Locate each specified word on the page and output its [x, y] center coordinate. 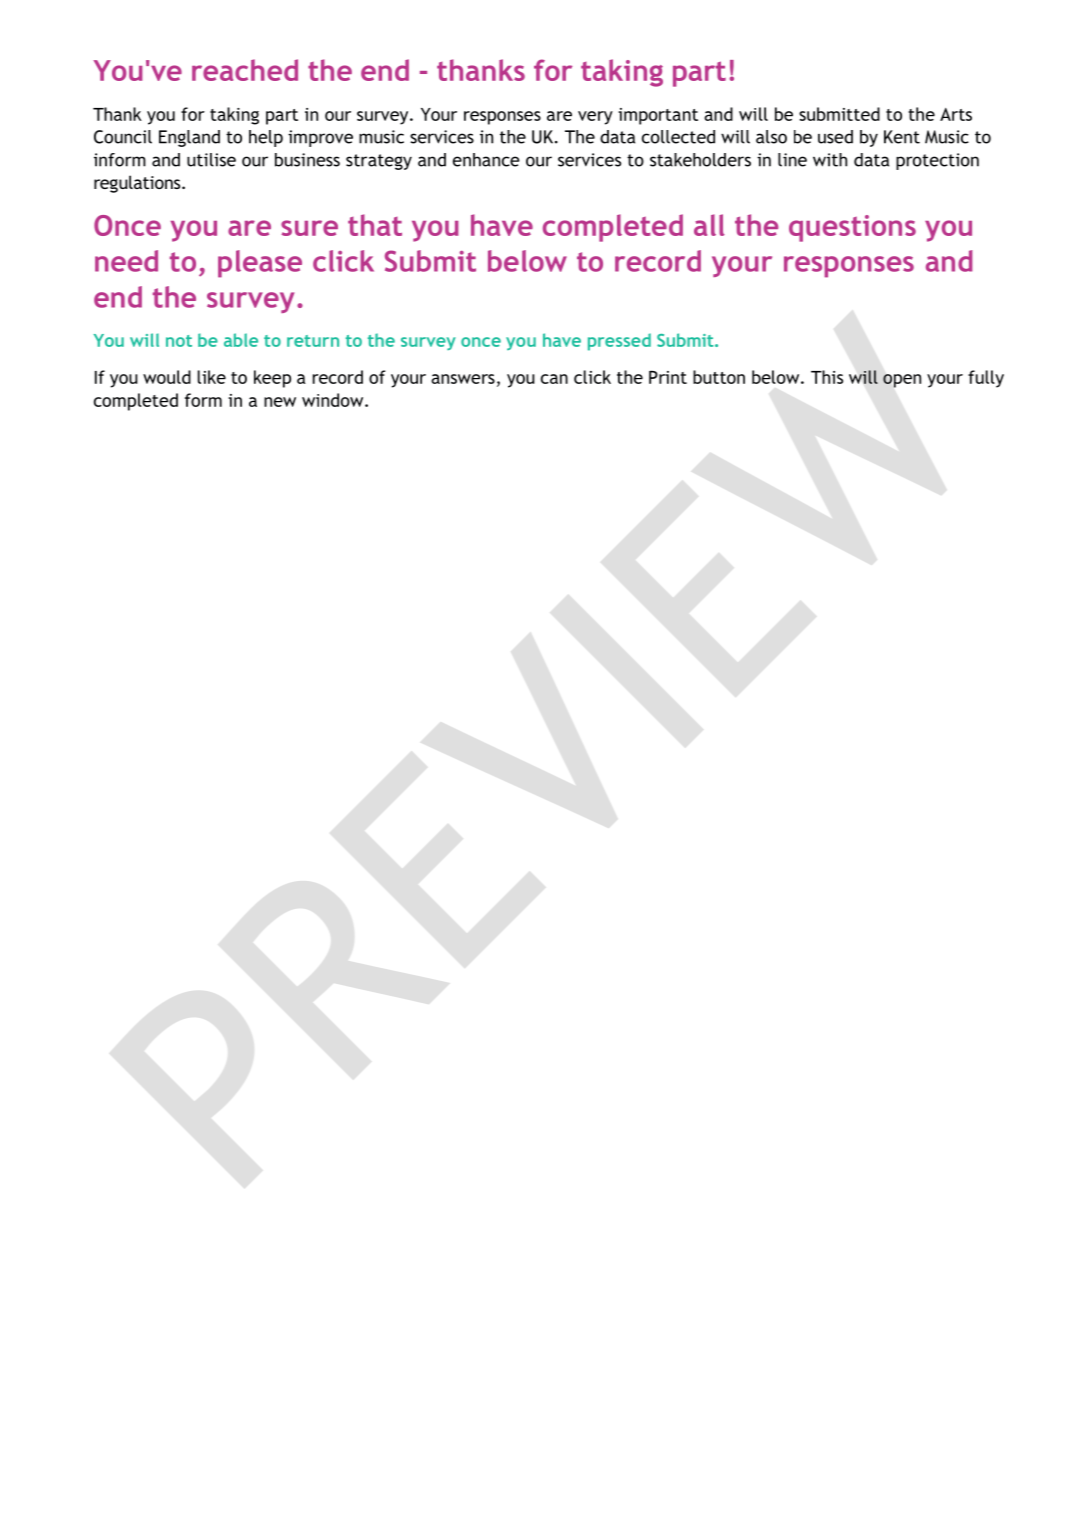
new [280, 402]
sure [309, 228]
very [595, 118]
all [709, 225]
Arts [956, 114]
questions [852, 228]
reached [245, 70]
